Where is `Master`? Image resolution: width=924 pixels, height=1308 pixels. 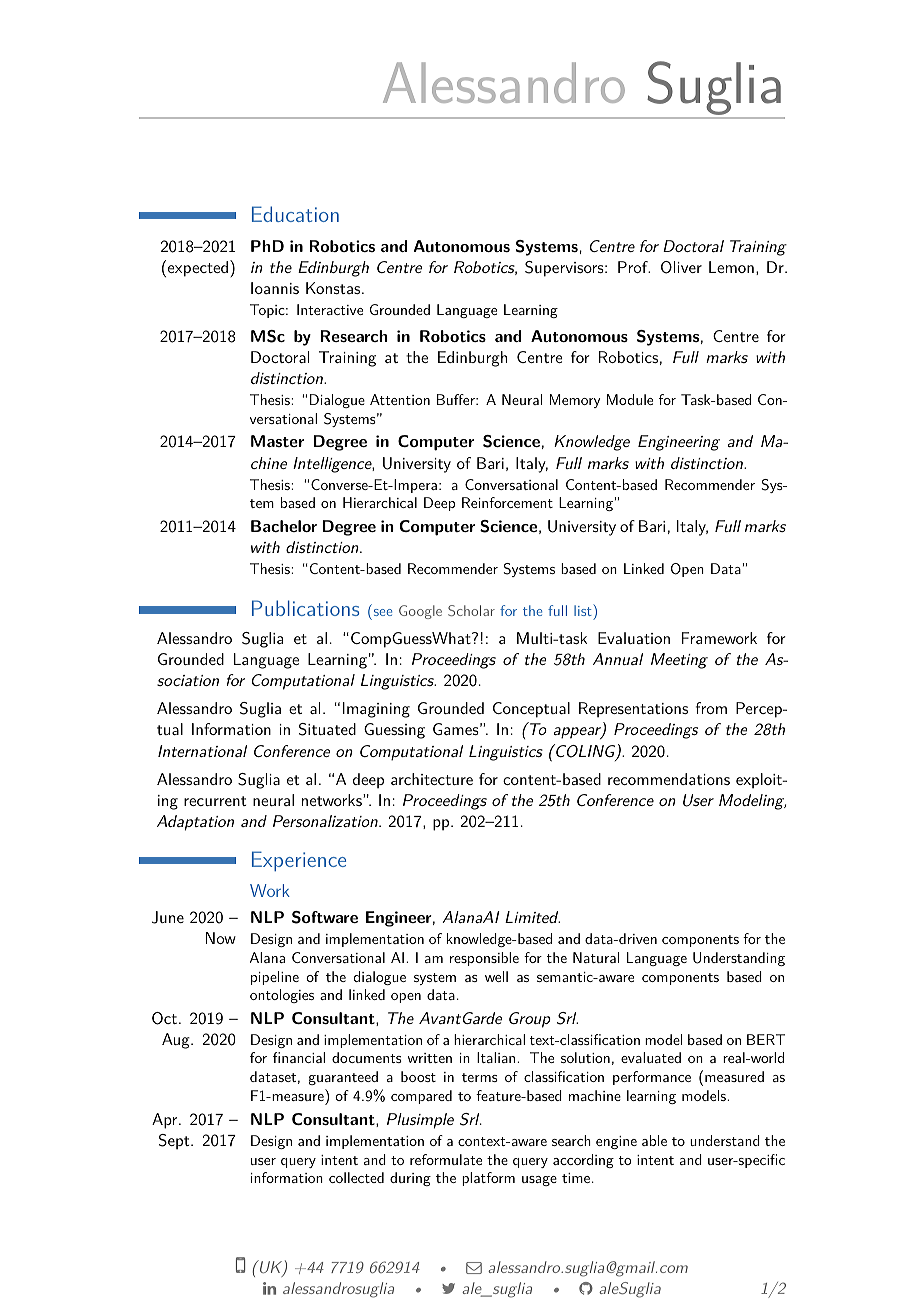 Master is located at coordinates (277, 441).
